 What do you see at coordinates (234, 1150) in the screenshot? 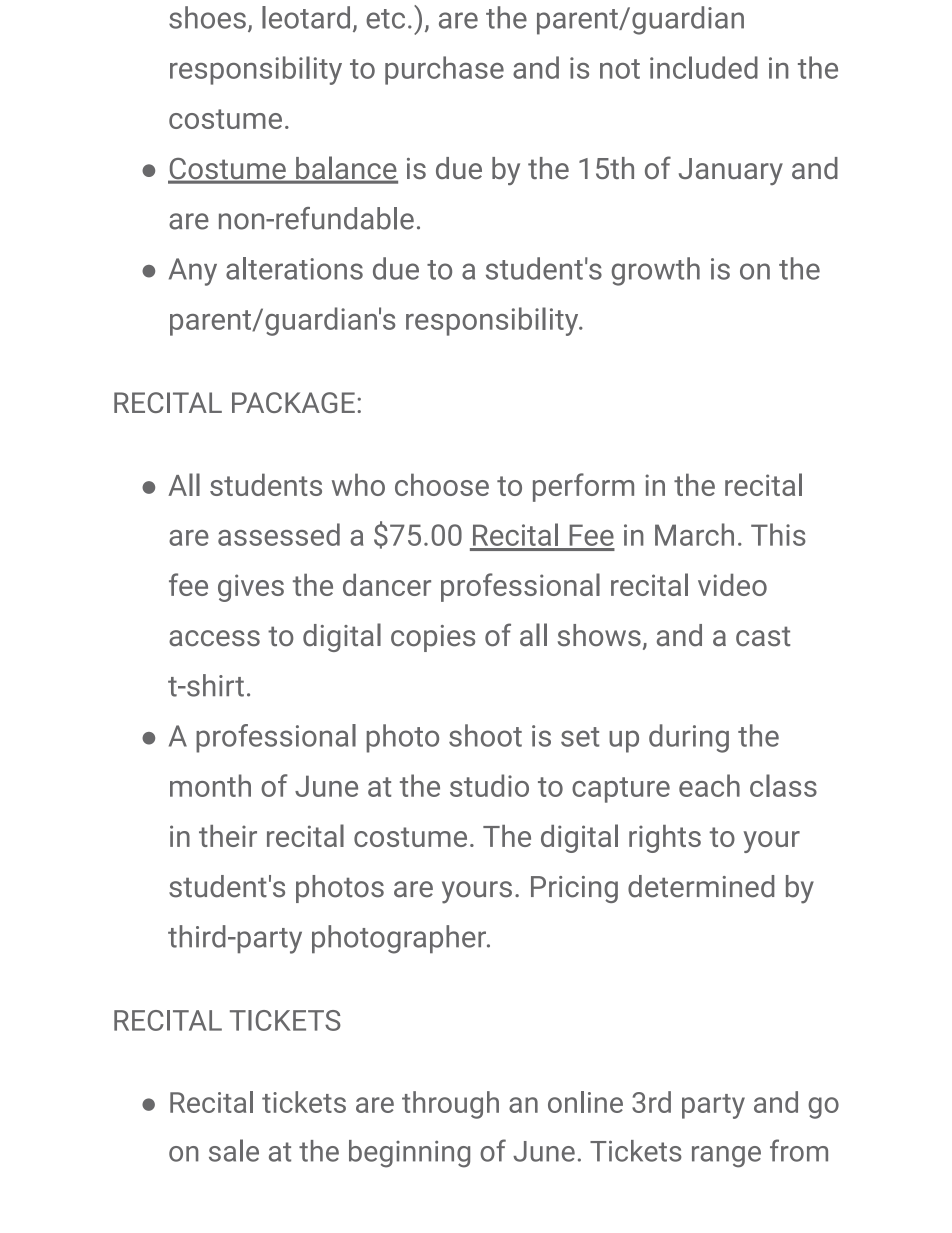
I see `sale` at bounding box center [234, 1150].
